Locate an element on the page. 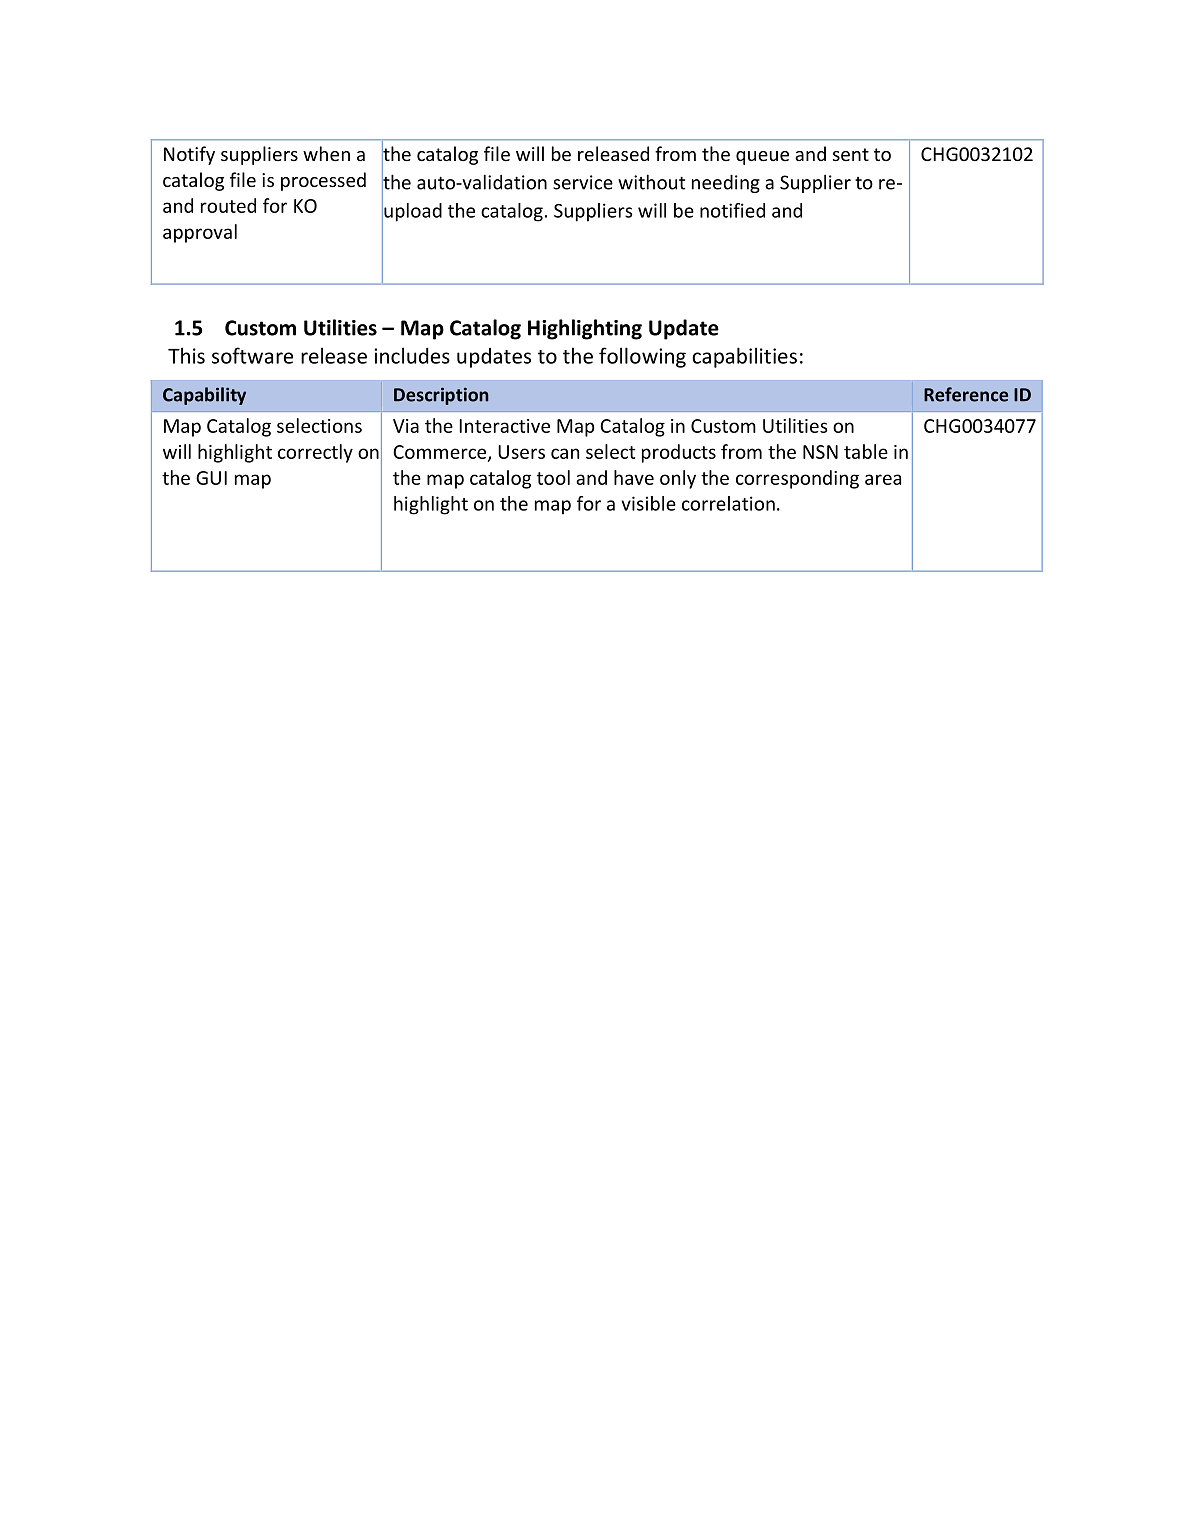 This page has width=1182, height=1530. approval is located at coordinates (200, 233).
